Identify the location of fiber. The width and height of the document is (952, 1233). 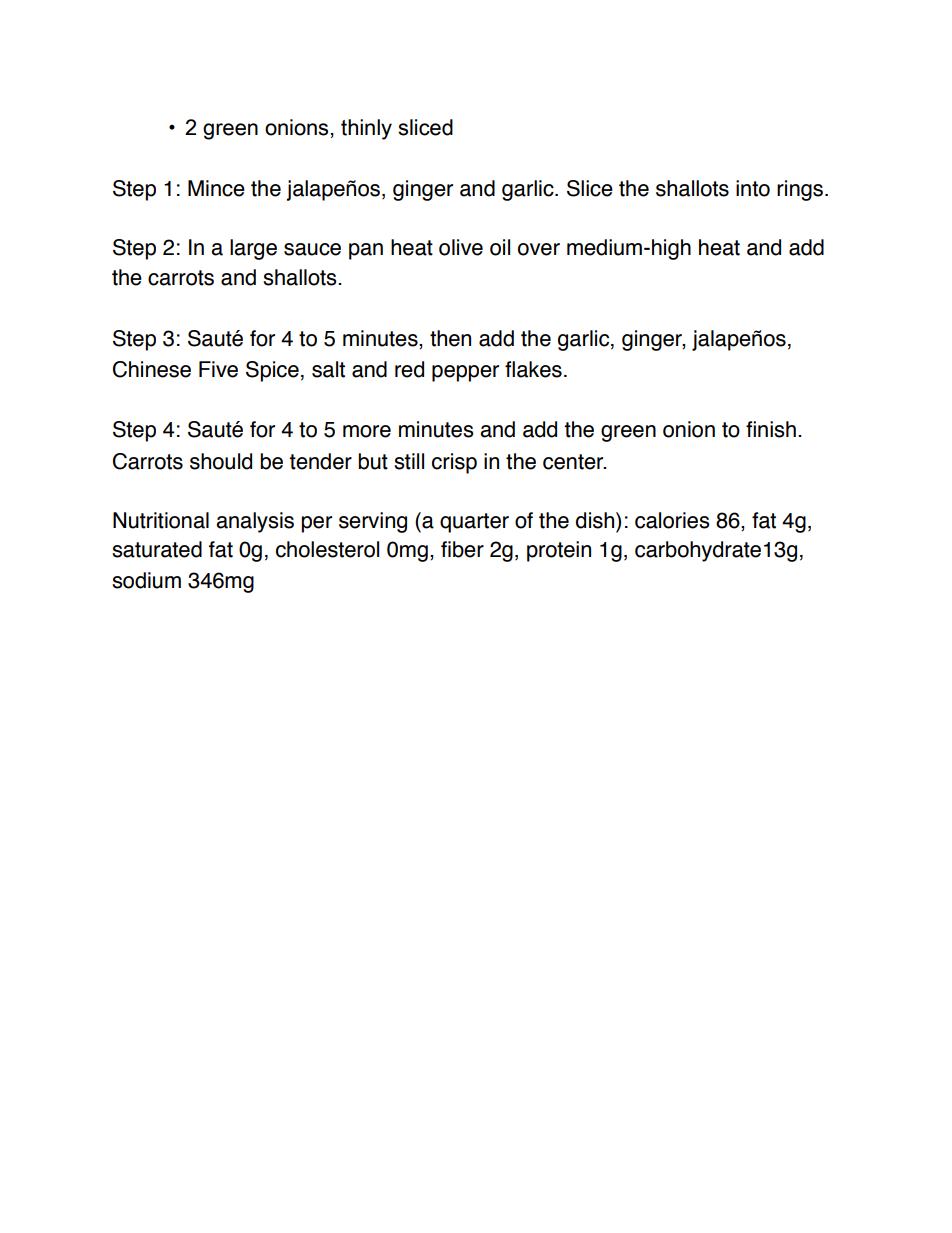
(462, 549).
